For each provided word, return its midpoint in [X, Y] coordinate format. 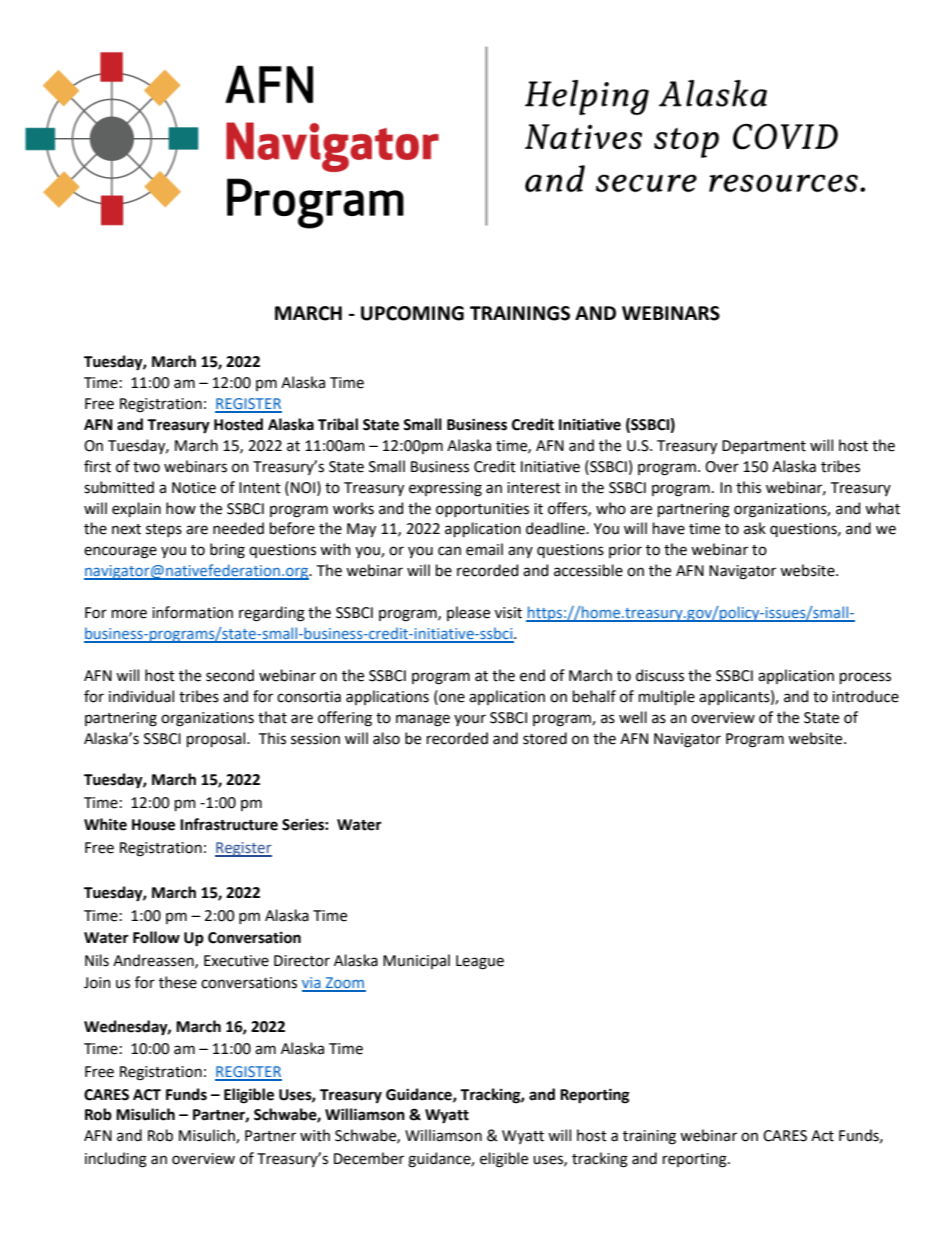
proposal [217, 739]
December [369, 1158]
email [484, 549]
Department [764, 447]
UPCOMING [412, 313]
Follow [156, 937]
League [480, 962]
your [470, 720]
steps [164, 530]
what [882, 508]
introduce [865, 696]
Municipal [416, 961]
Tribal [338, 424]
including [116, 1160]
